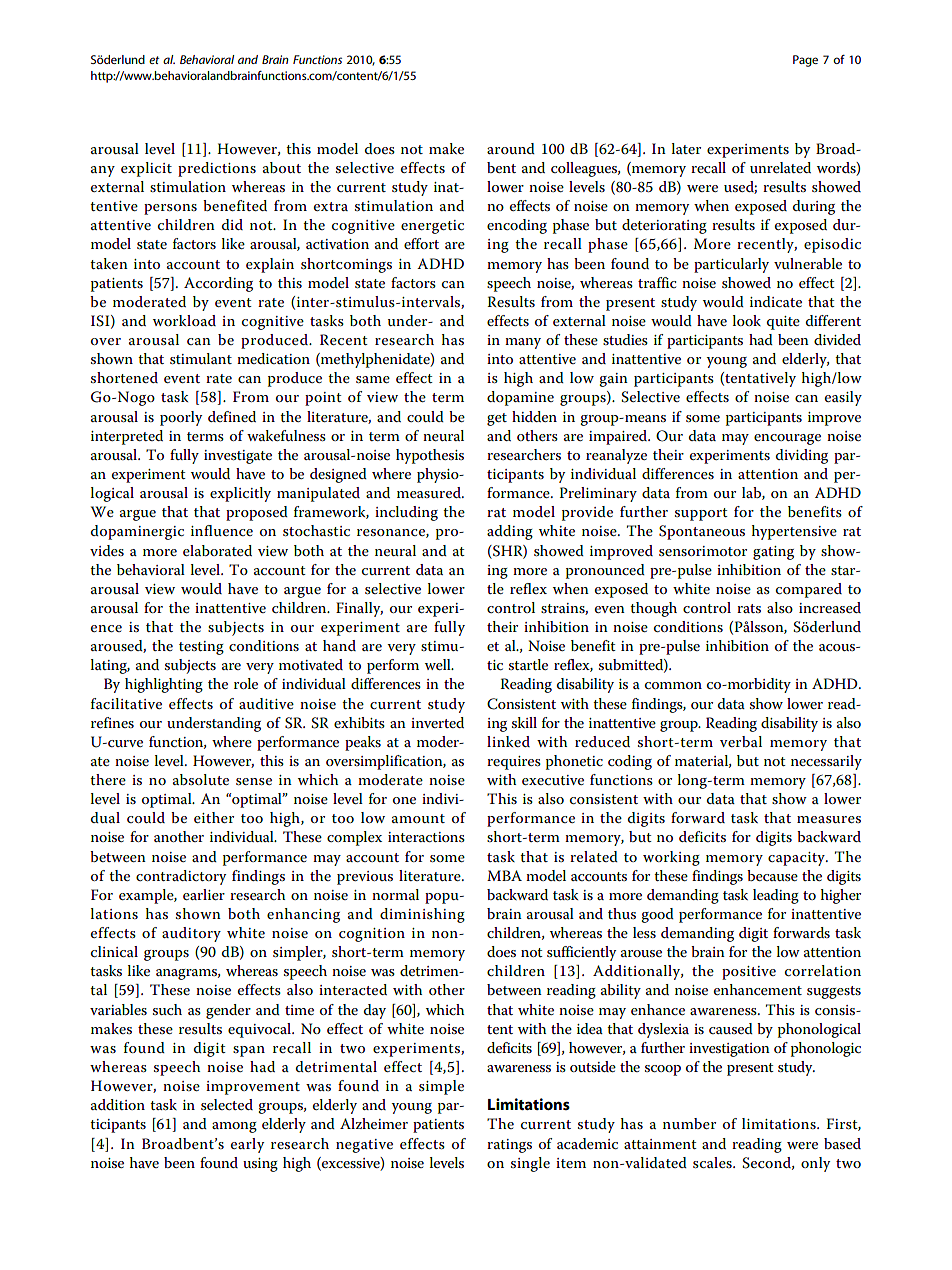 This screenshot has height=1270, width=952. What do you see at coordinates (805, 61) in the screenshot?
I see `Page` at bounding box center [805, 61].
